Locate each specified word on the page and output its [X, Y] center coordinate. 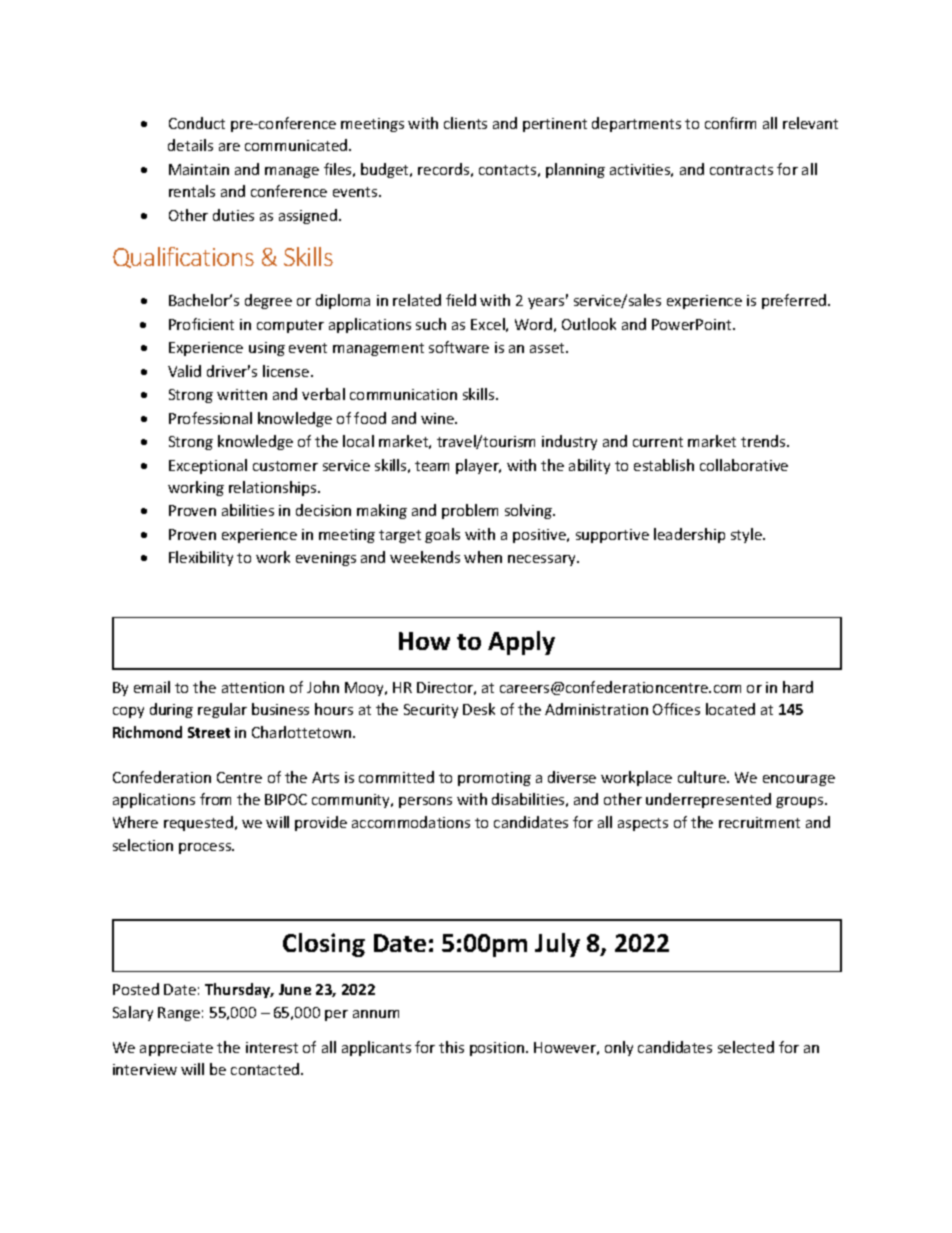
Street [209, 732]
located [730, 709]
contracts [741, 170]
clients [465, 123]
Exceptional [208, 466]
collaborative [744, 465]
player [478, 466]
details [190, 145]
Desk [479, 709]
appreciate [176, 1049]
